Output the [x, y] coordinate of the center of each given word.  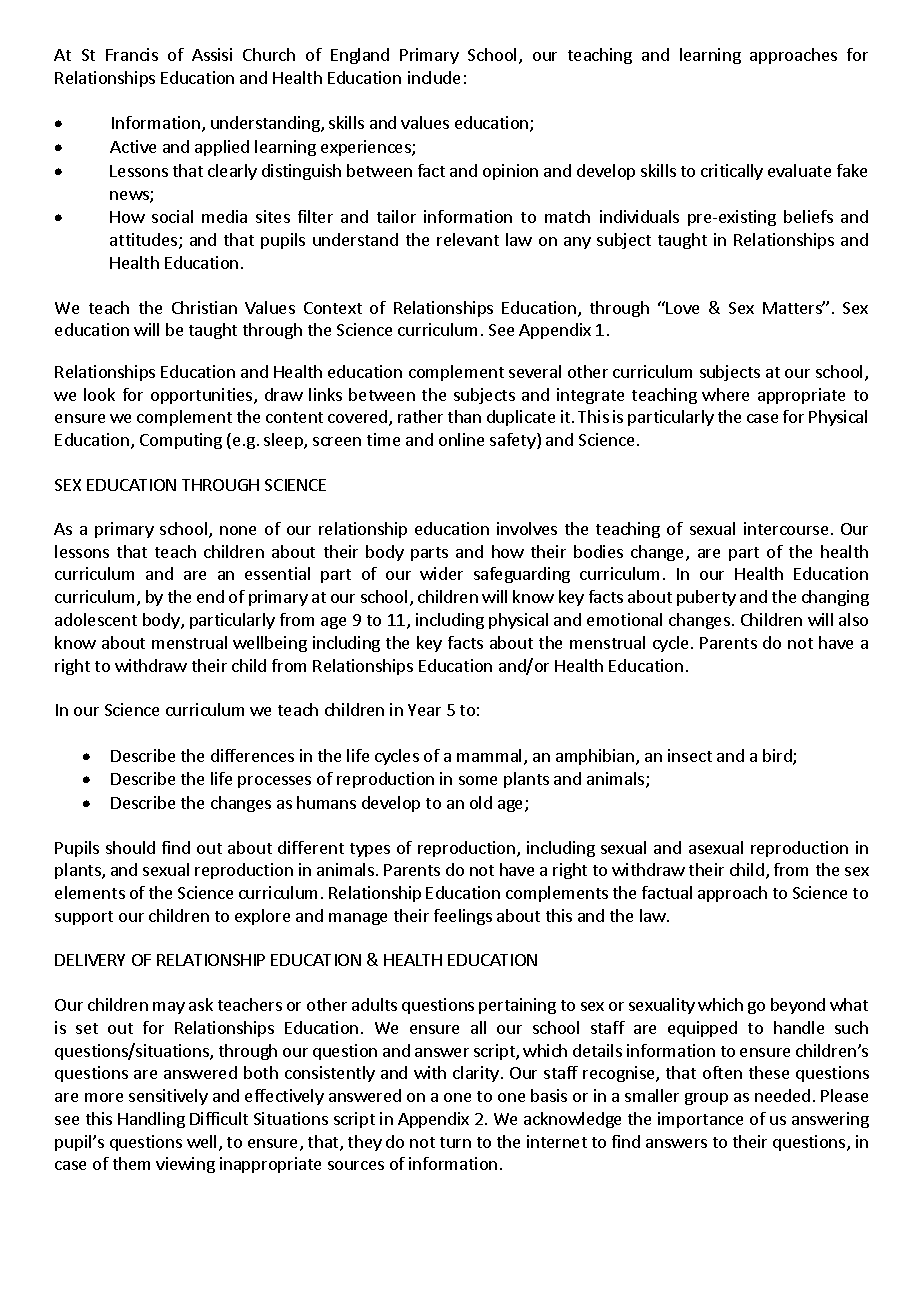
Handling [151, 1120]
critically [732, 172]
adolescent [96, 619]
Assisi [212, 54]
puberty [706, 598]
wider [441, 573]
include [434, 77]
